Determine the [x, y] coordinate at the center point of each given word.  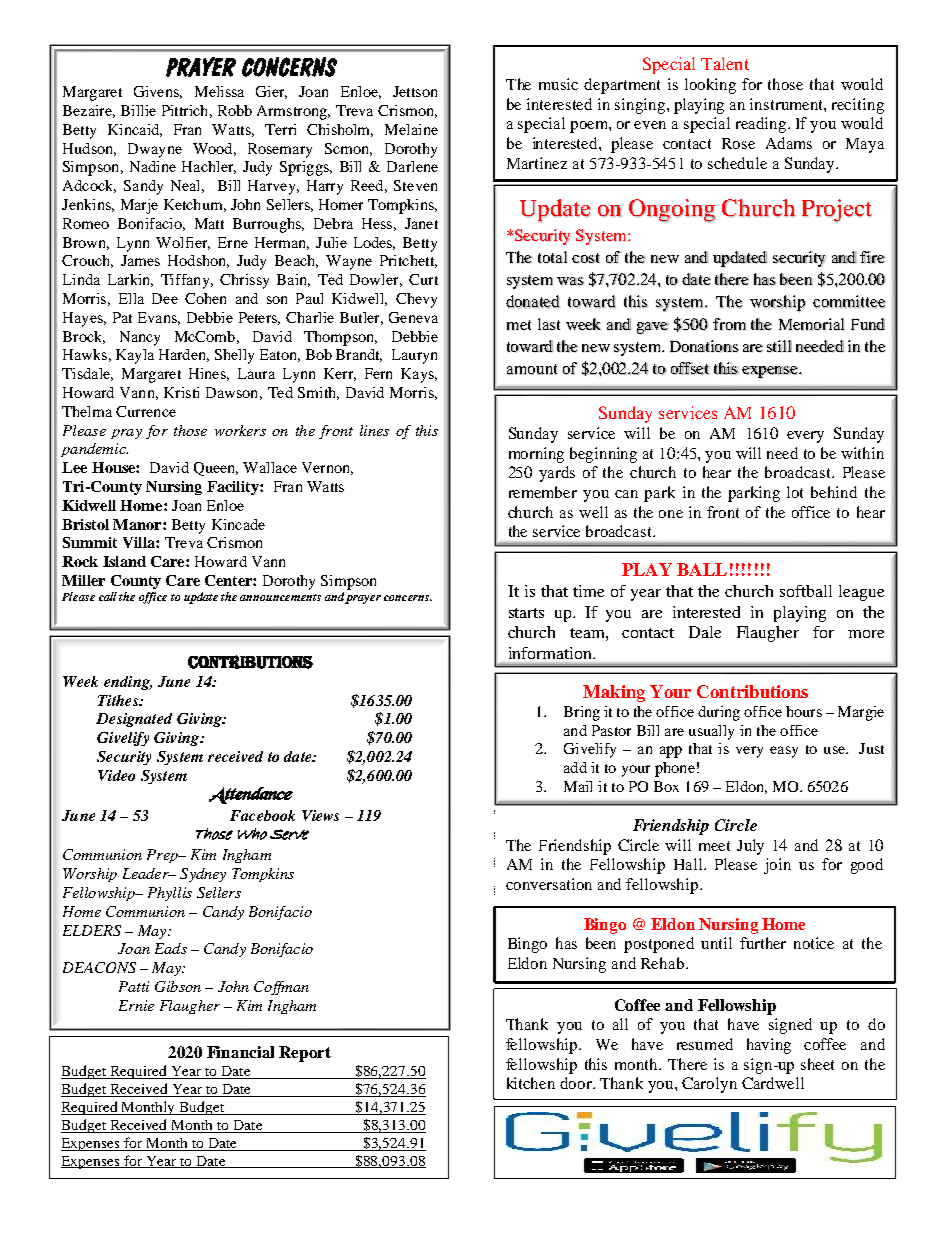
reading [762, 125]
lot [795, 492]
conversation [549, 884]
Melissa [219, 91]
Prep [163, 856]
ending [128, 683]
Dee [165, 298]
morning [536, 455]
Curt [423, 279]
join [777, 866]
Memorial [811, 324]
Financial [240, 1052]
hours [804, 711]
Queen [216, 469]
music [558, 84]
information [552, 653]
